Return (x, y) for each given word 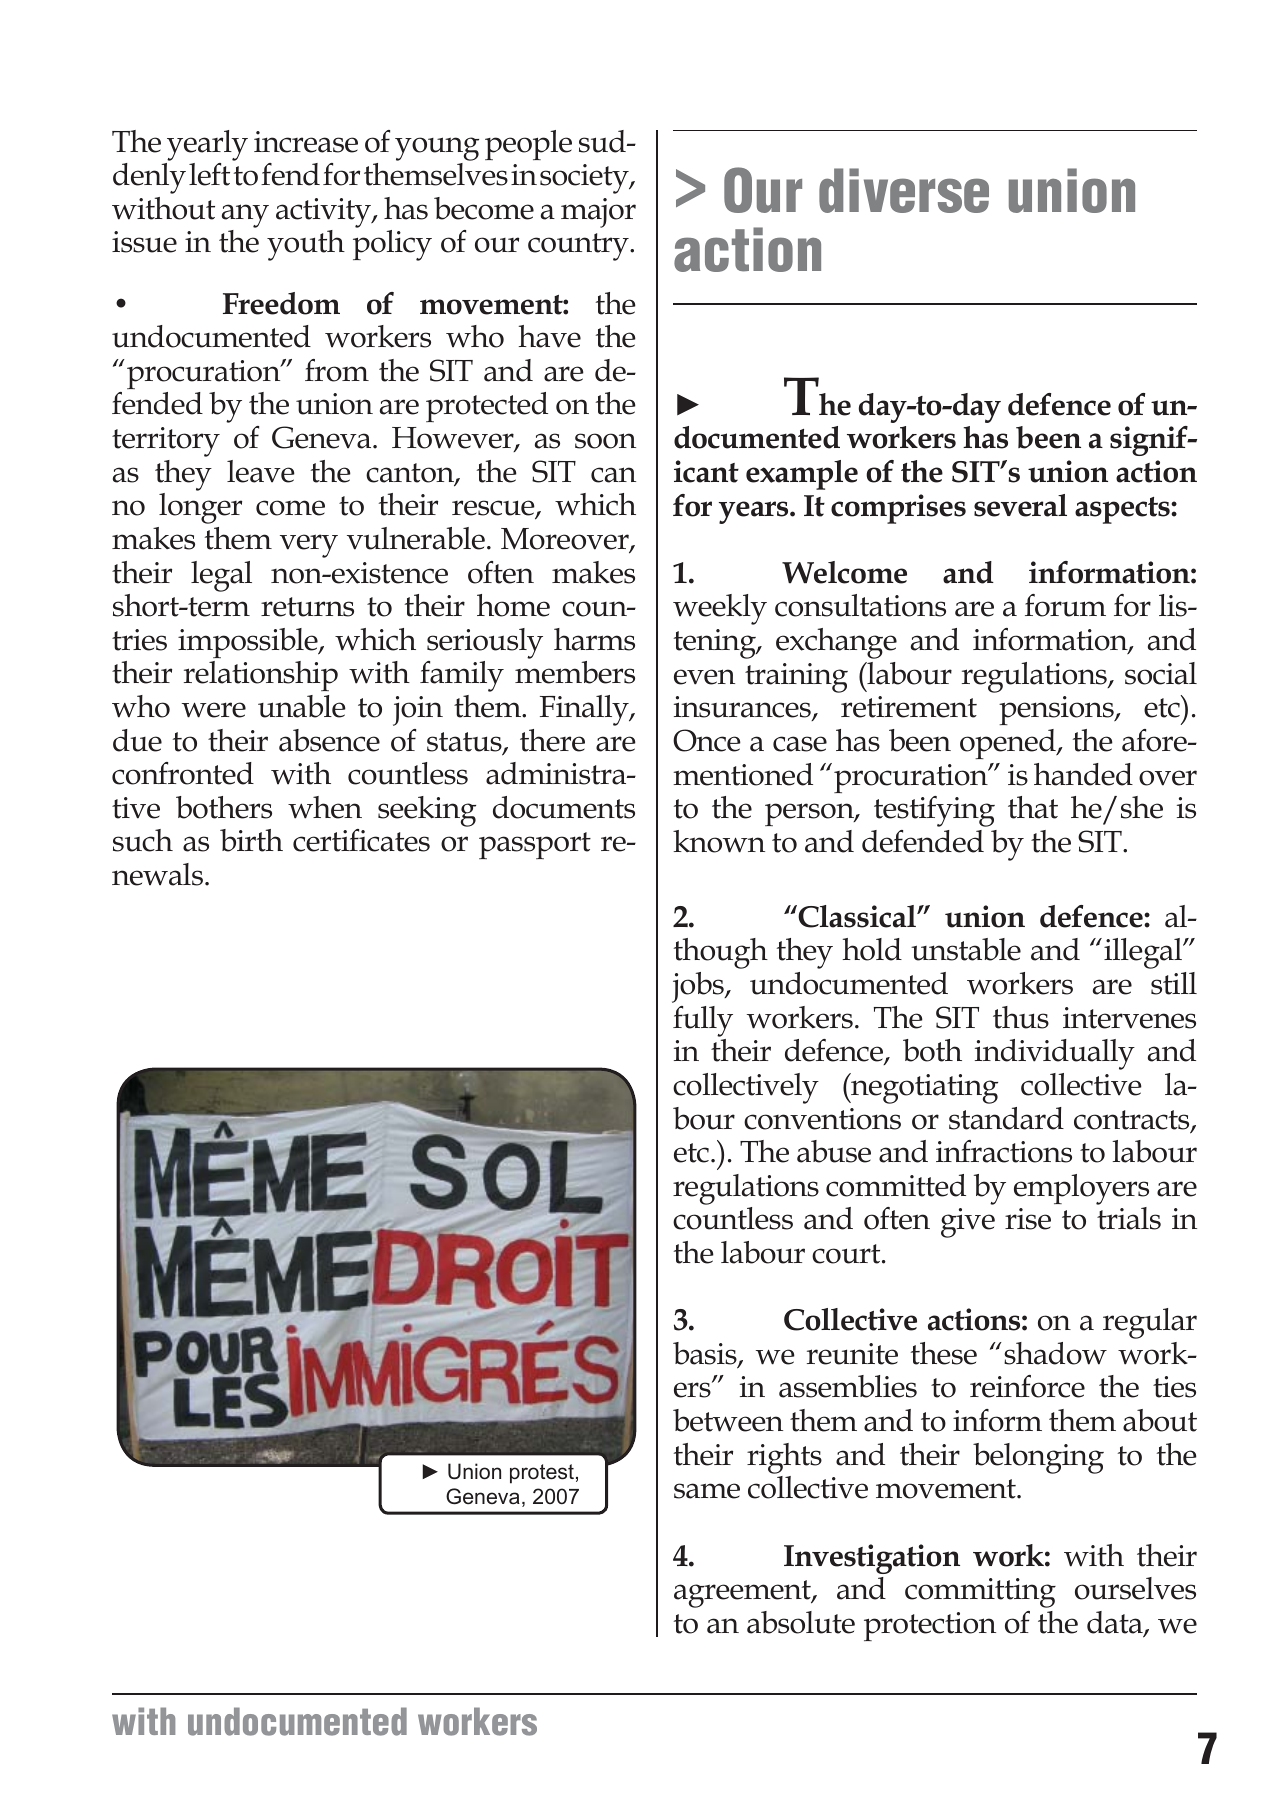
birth (251, 840)
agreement (743, 1594)
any (245, 216)
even (704, 677)
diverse (904, 190)
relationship (261, 676)
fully (703, 1021)
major (598, 213)
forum (1065, 605)
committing (980, 1593)
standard (1006, 1118)
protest (542, 1474)
